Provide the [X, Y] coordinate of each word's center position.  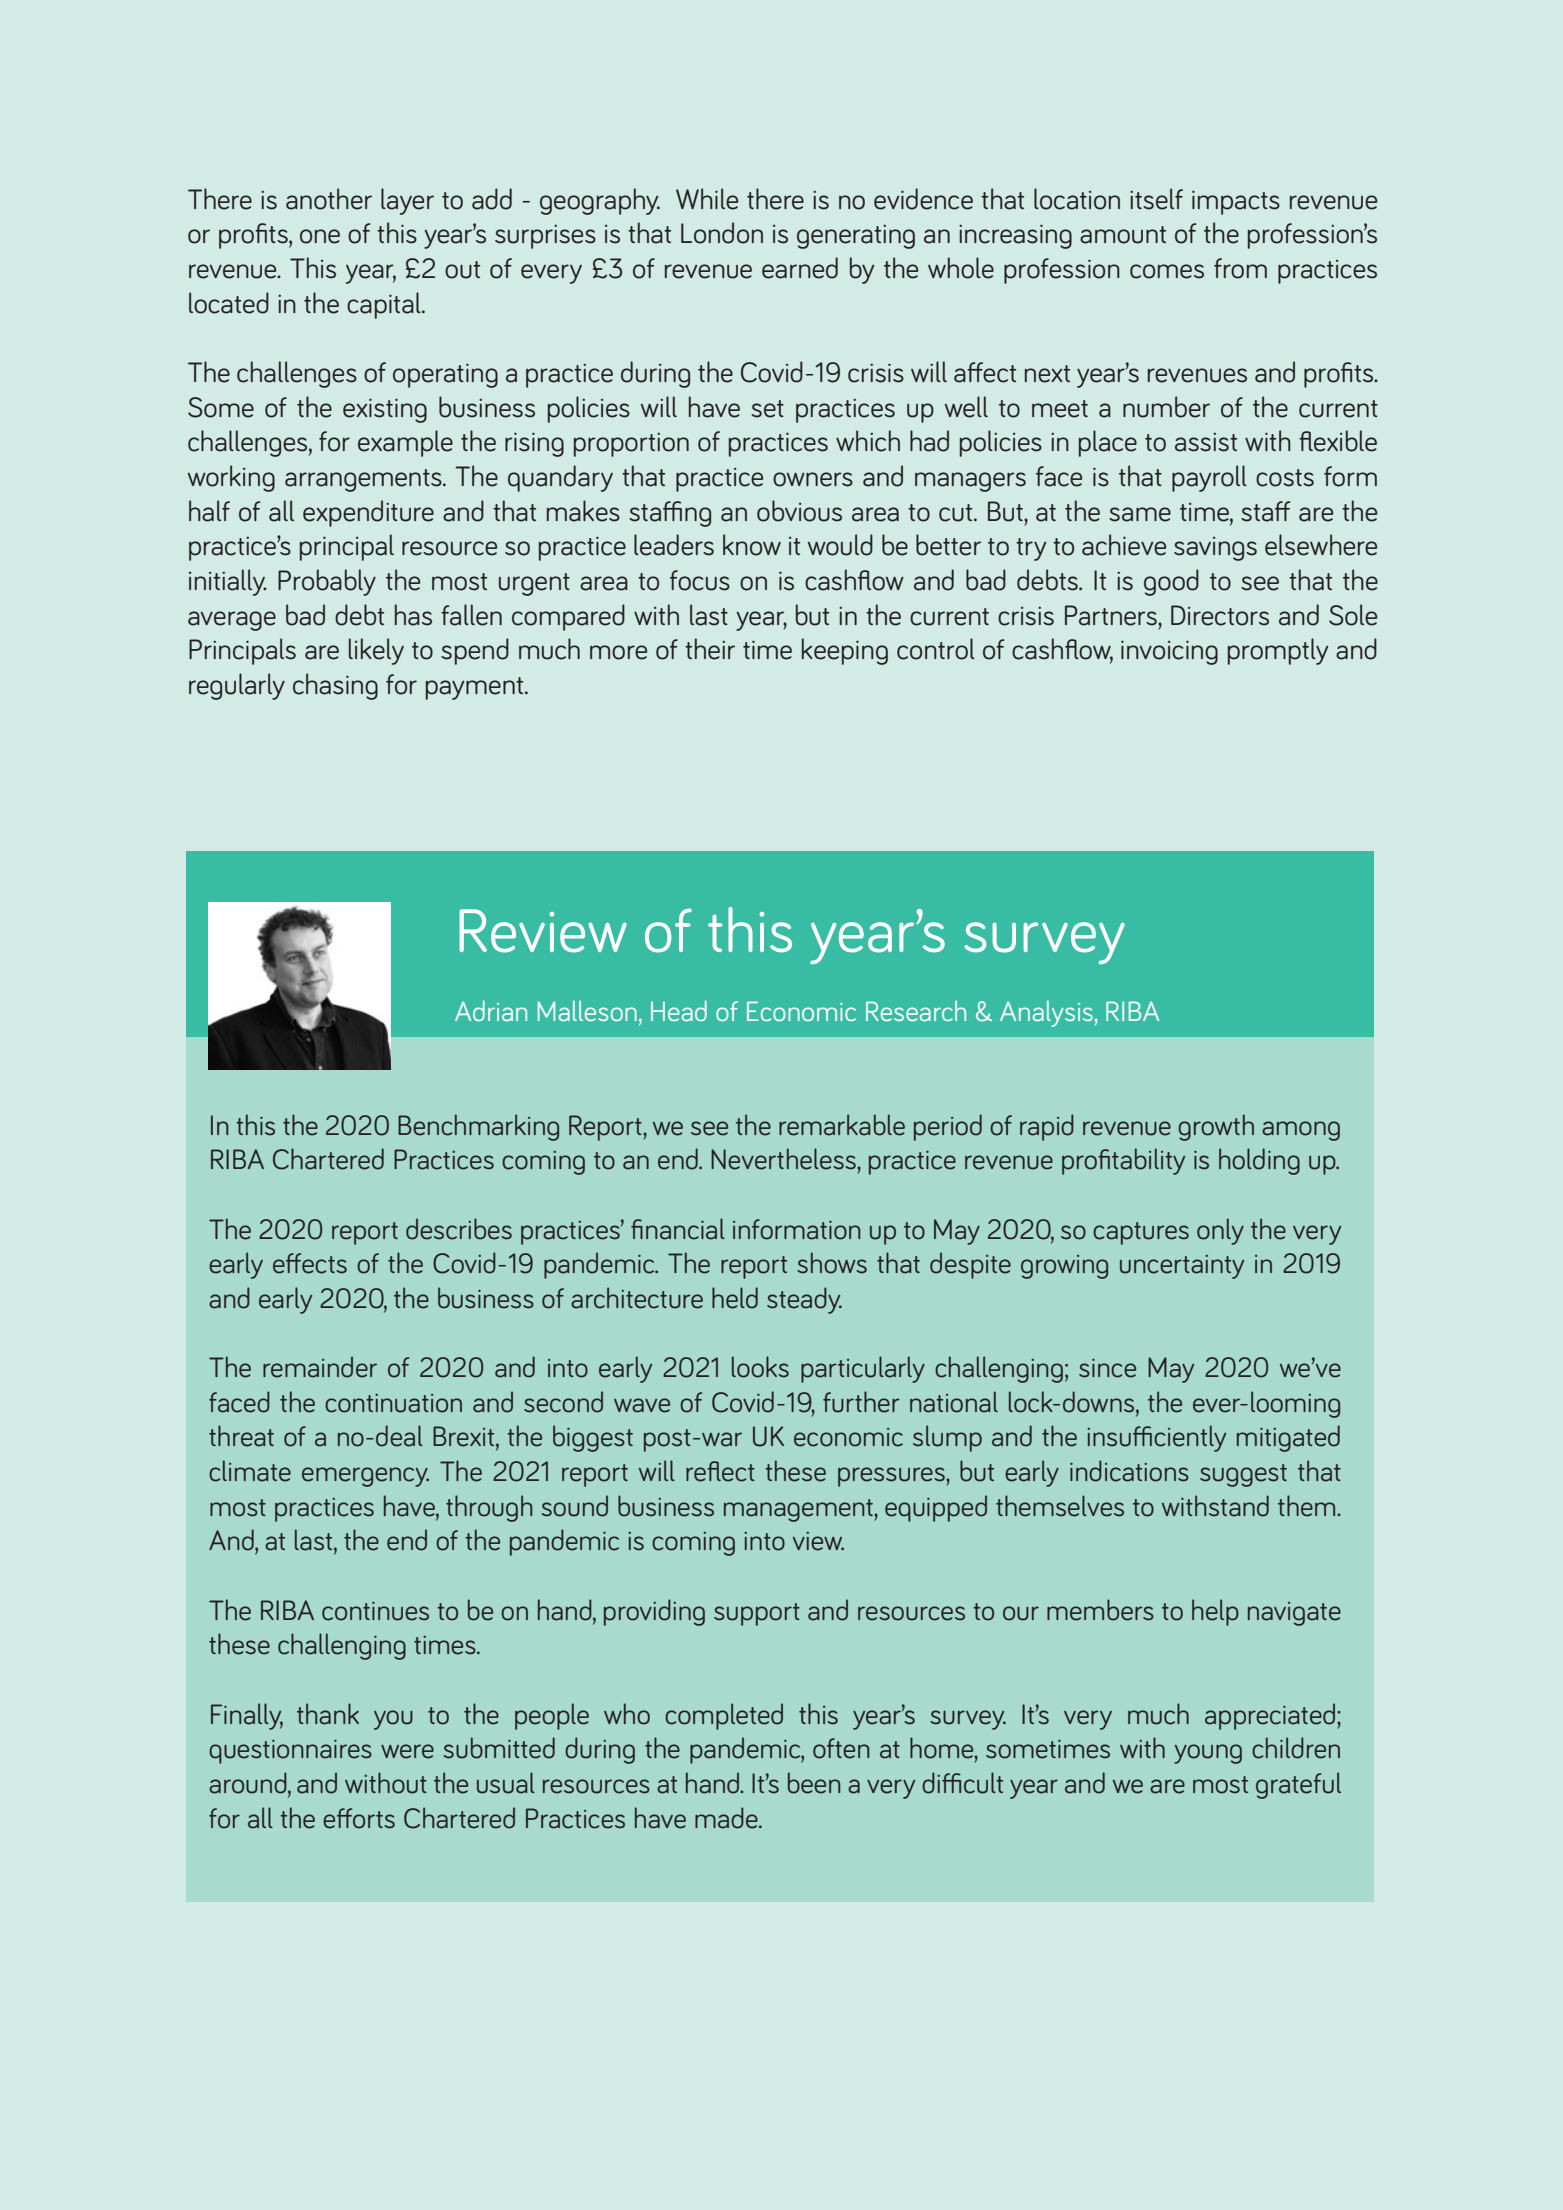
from [1240, 268]
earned [800, 268]
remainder [320, 1367]
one [320, 236]
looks [760, 1367]
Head [679, 1010]
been [814, 1783]
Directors [1220, 615]
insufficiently [1156, 1438]
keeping [845, 651]
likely [376, 651]
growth [1216, 1127]
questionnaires [290, 1752]
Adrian [491, 1010]
